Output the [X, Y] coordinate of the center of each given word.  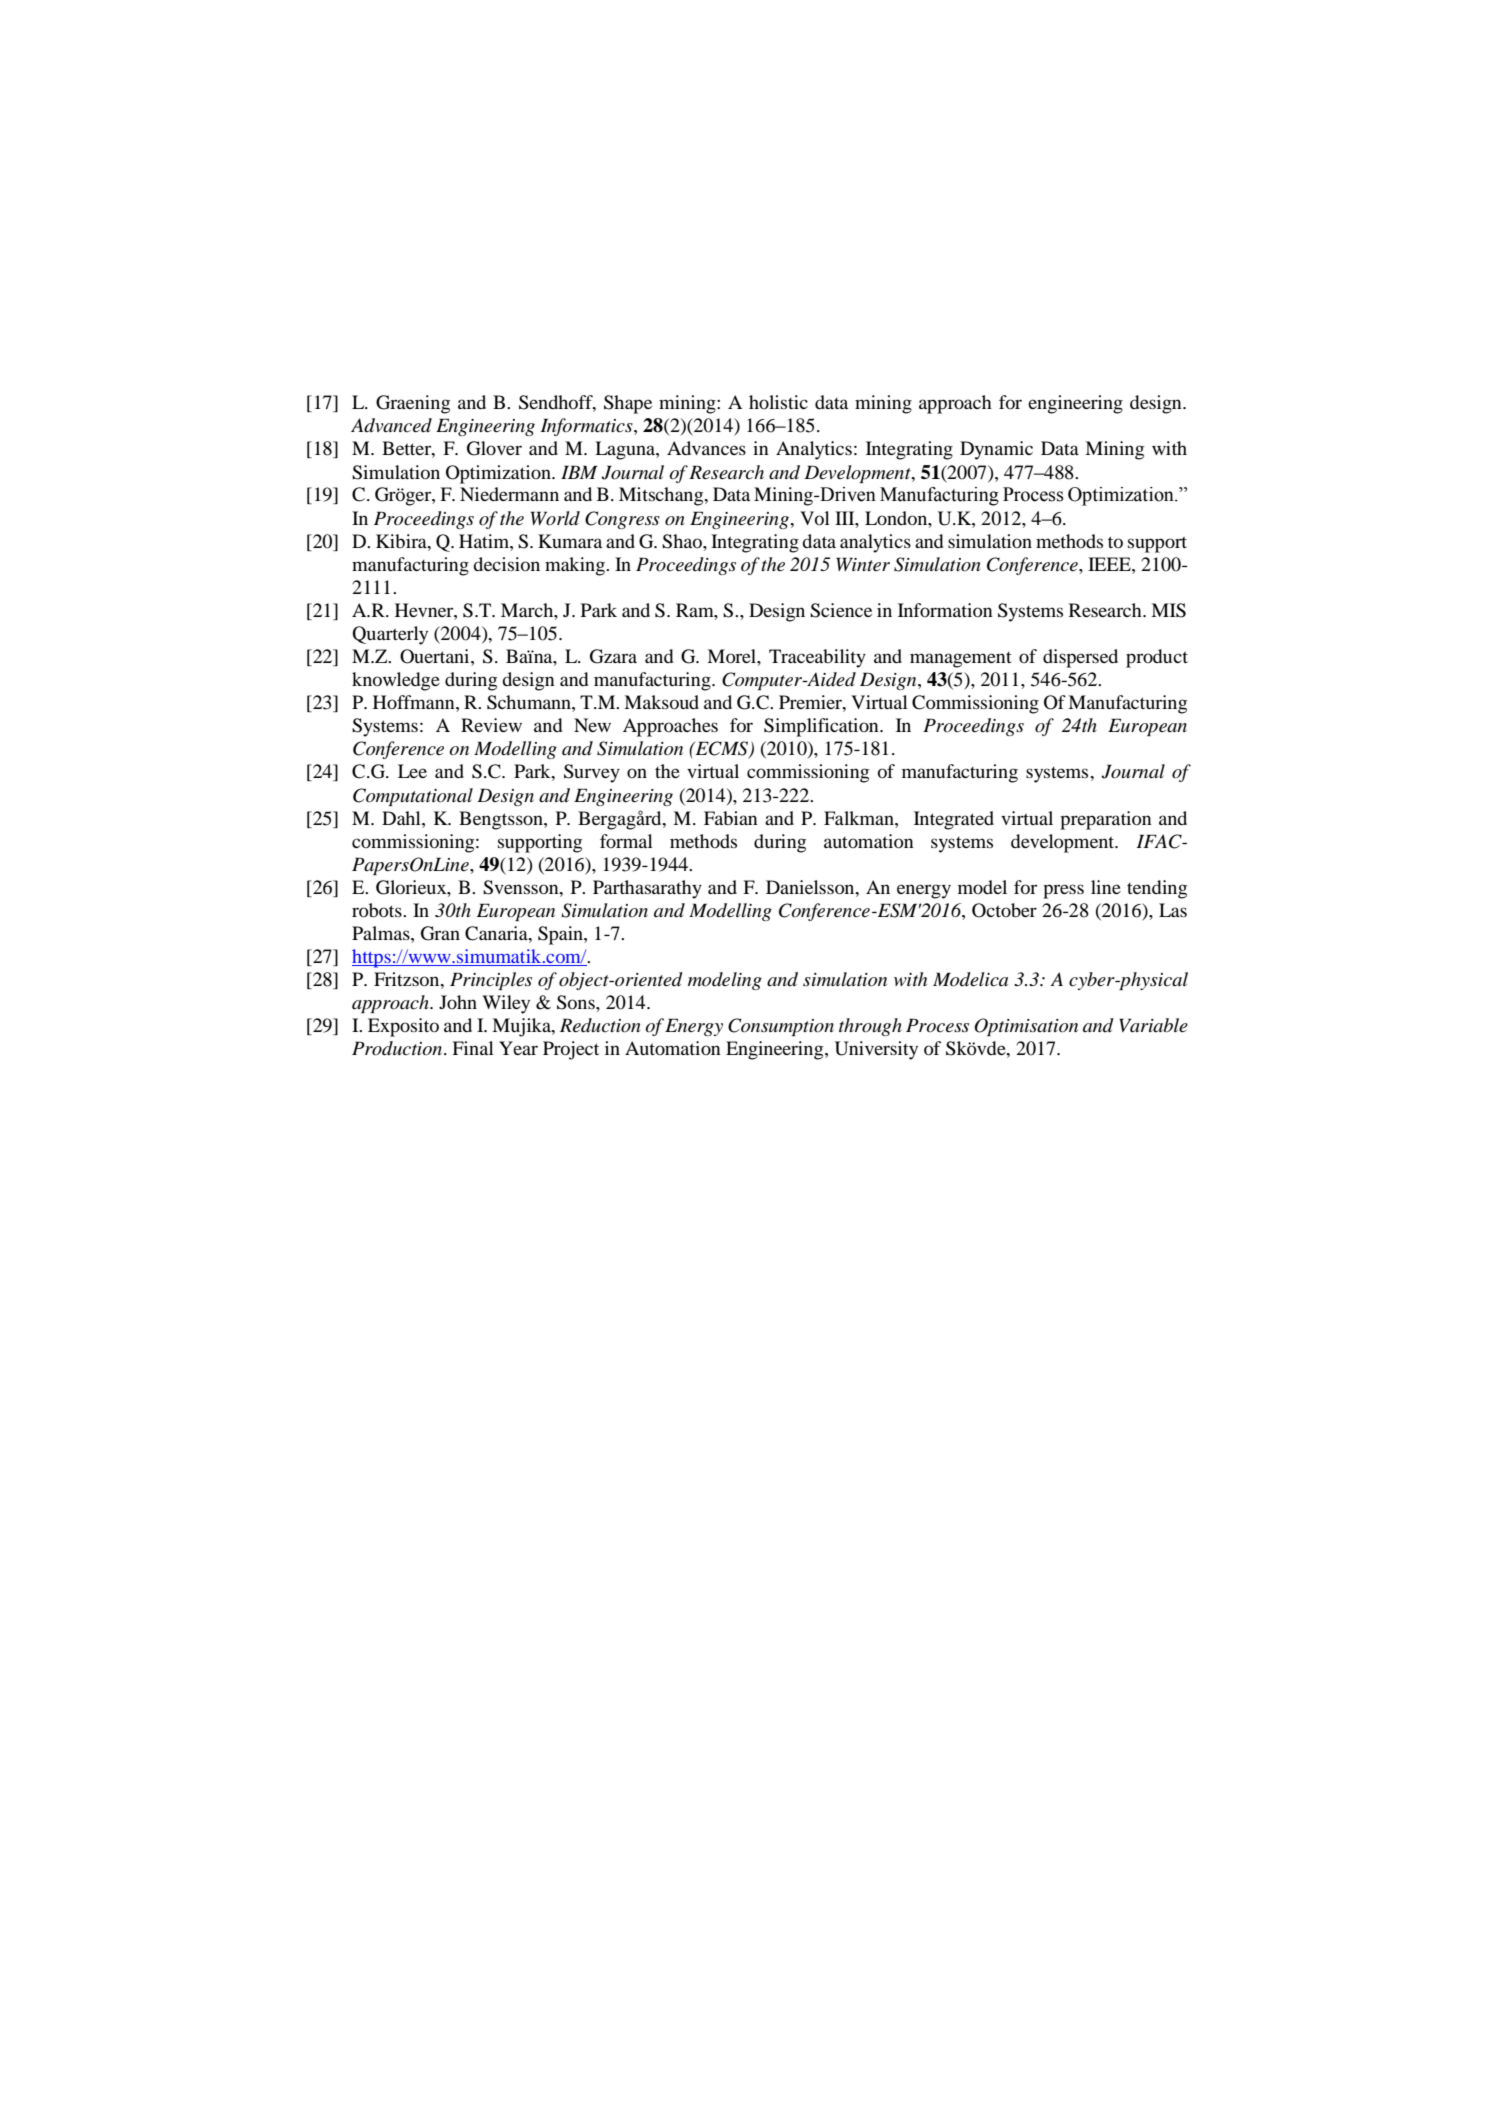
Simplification [822, 727]
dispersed [1080, 658]
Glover [494, 448]
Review [491, 725]
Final [473, 1048]
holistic [778, 402]
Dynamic [996, 450]
